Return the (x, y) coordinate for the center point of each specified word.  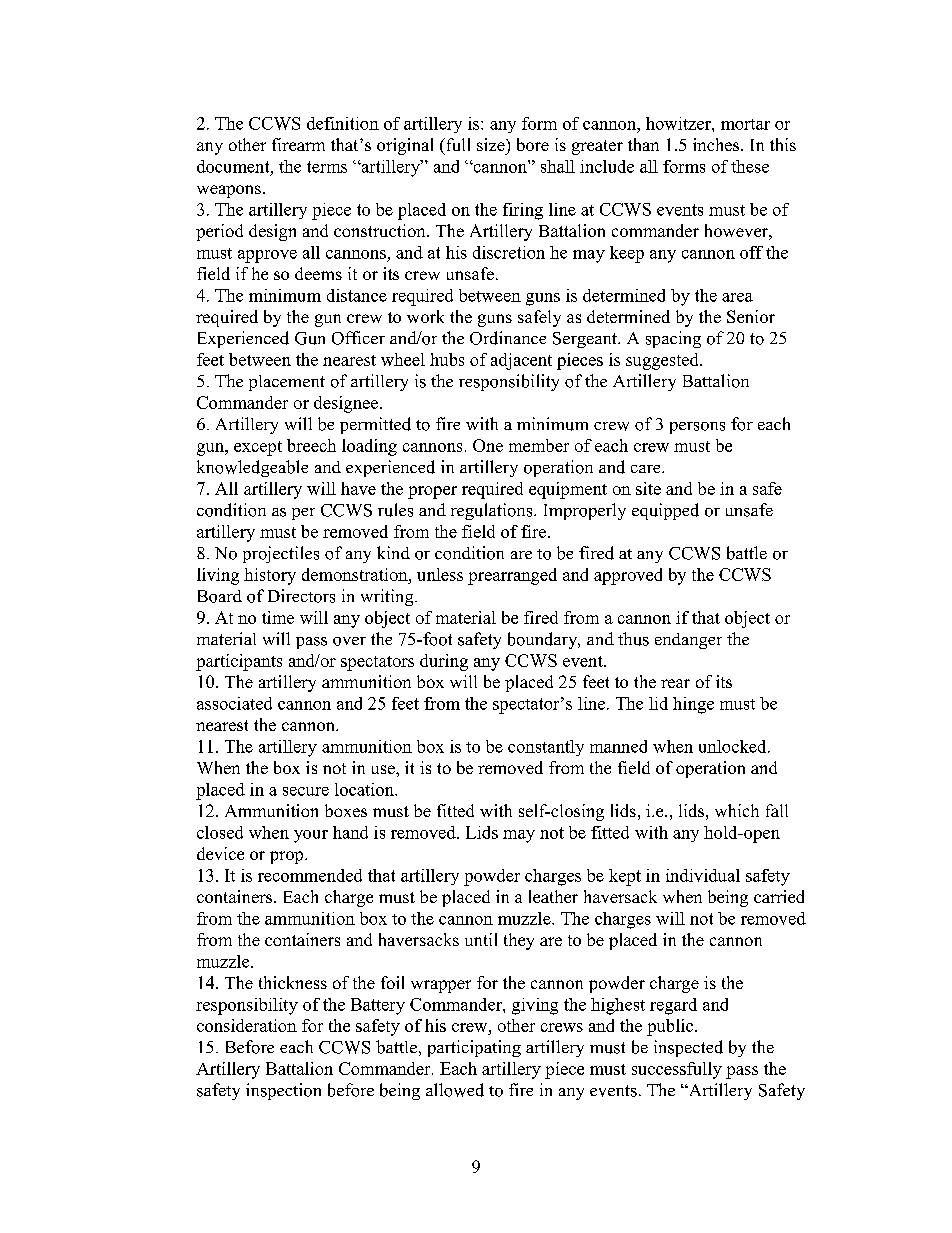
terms (327, 167)
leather (553, 896)
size (492, 144)
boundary (544, 640)
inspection (283, 1091)
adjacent (521, 361)
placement (287, 383)
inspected (688, 1048)
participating (474, 1048)
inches (717, 144)
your (311, 836)
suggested (663, 361)
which (737, 810)
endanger (688, 641)
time (278, 617)
